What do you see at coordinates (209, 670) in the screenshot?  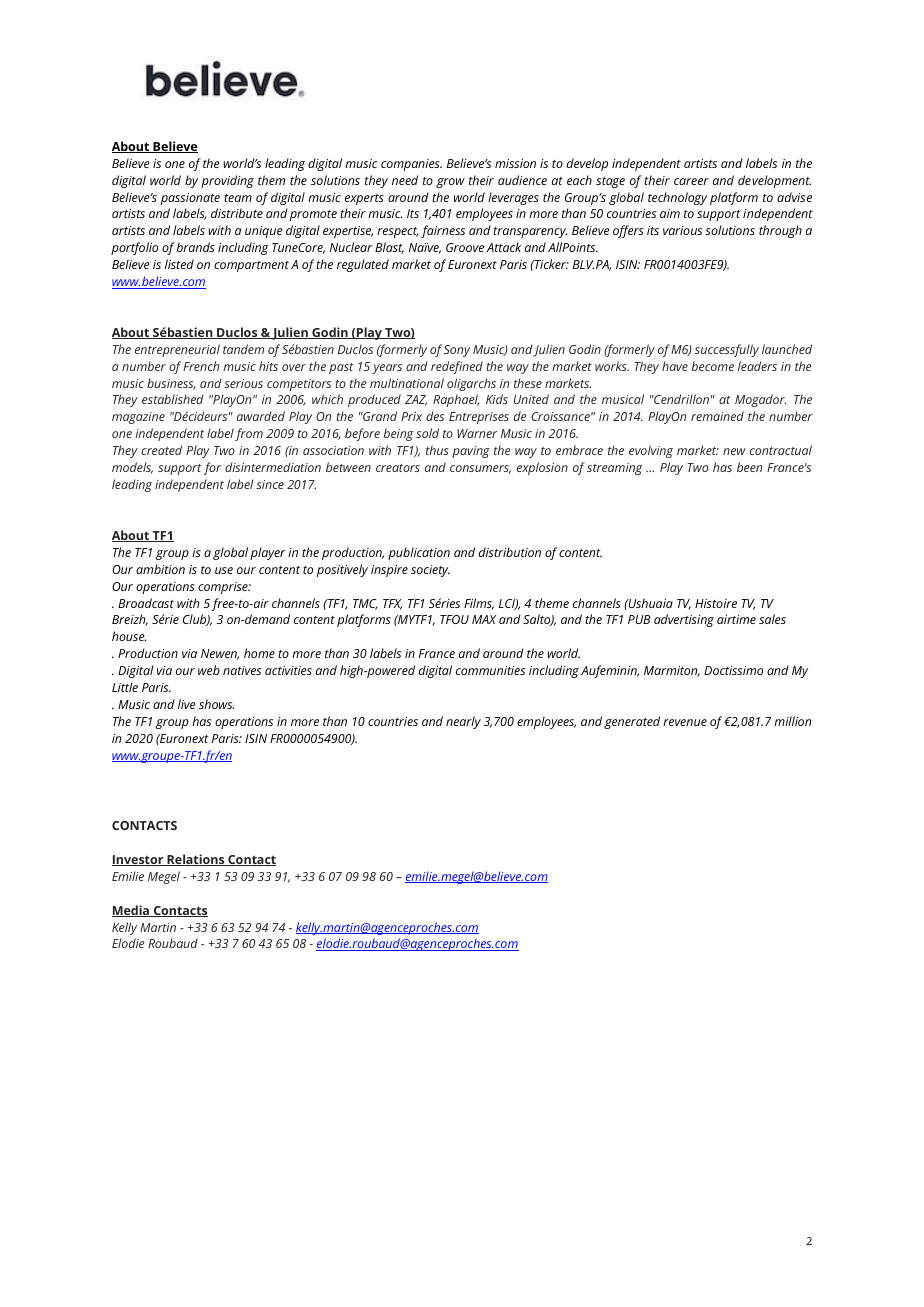 I see `web` at bounding box center [209, 670].
